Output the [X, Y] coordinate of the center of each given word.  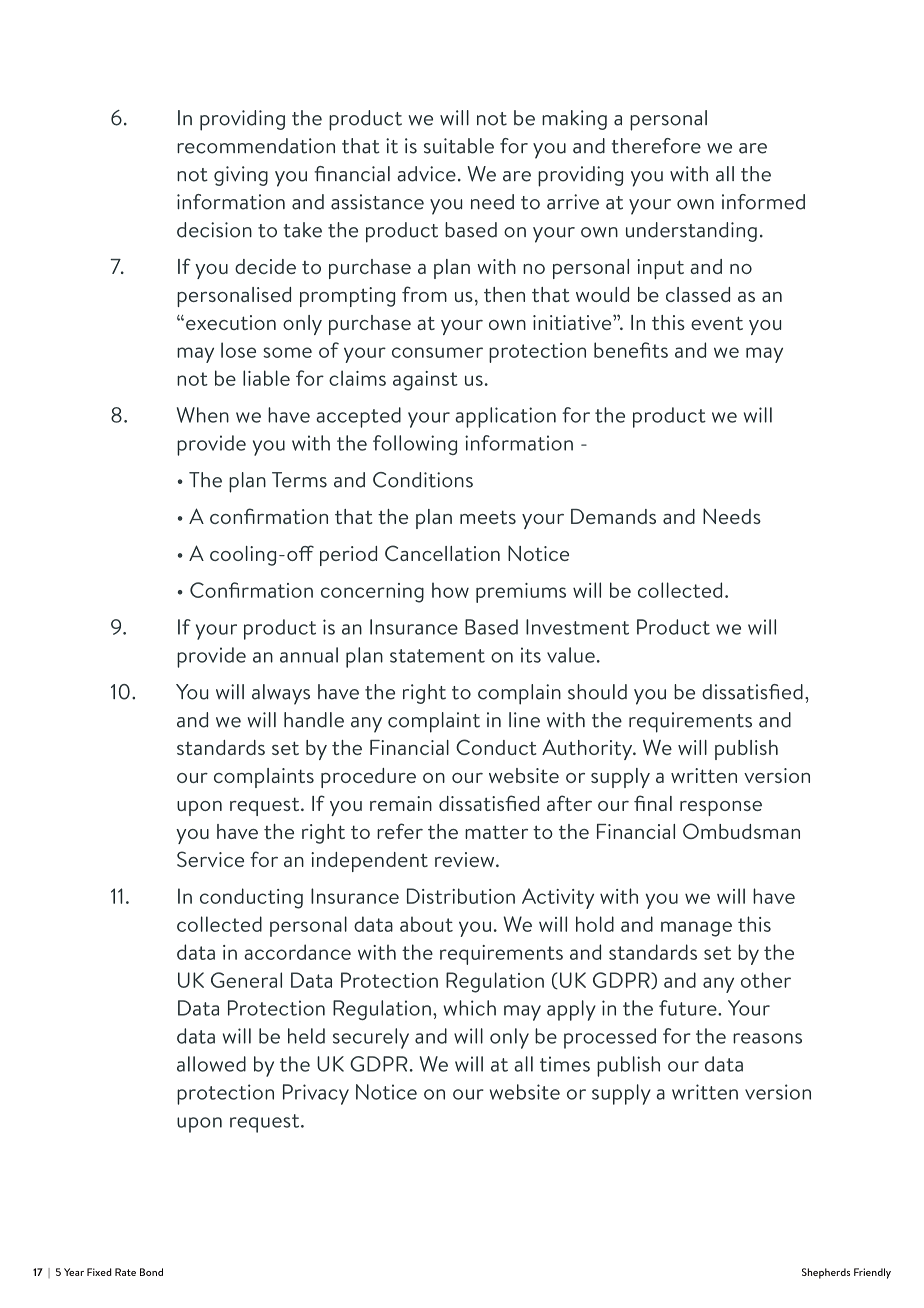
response [721, 808]
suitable [459, 146]
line [524, 720]
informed [763, 202]
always [281, 694]
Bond [151, 1272]
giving [241, 176]
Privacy [316, 1094]
